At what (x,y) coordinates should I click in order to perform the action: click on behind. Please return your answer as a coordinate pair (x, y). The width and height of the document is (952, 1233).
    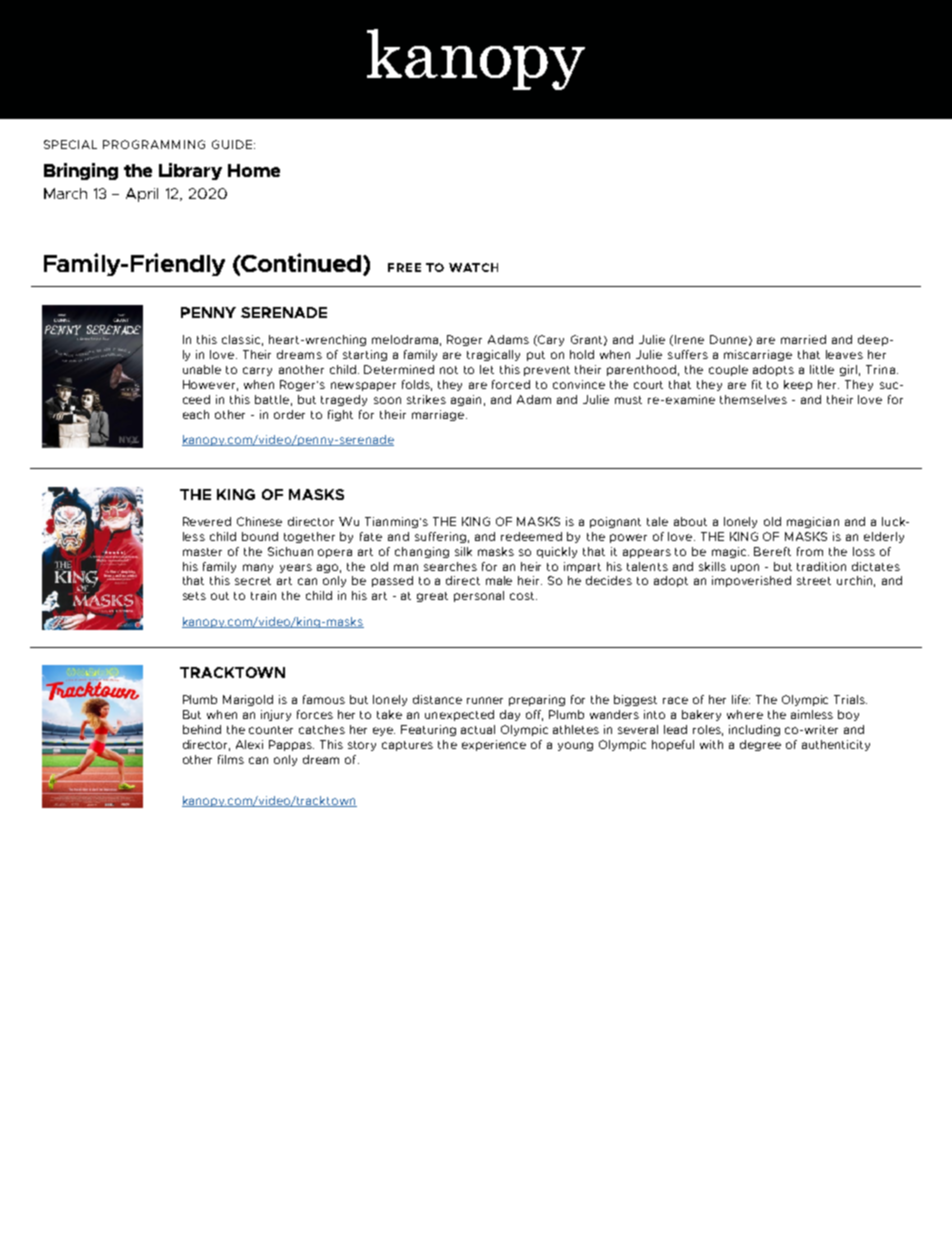
    Looking at the image, I should click on (202, 729).
